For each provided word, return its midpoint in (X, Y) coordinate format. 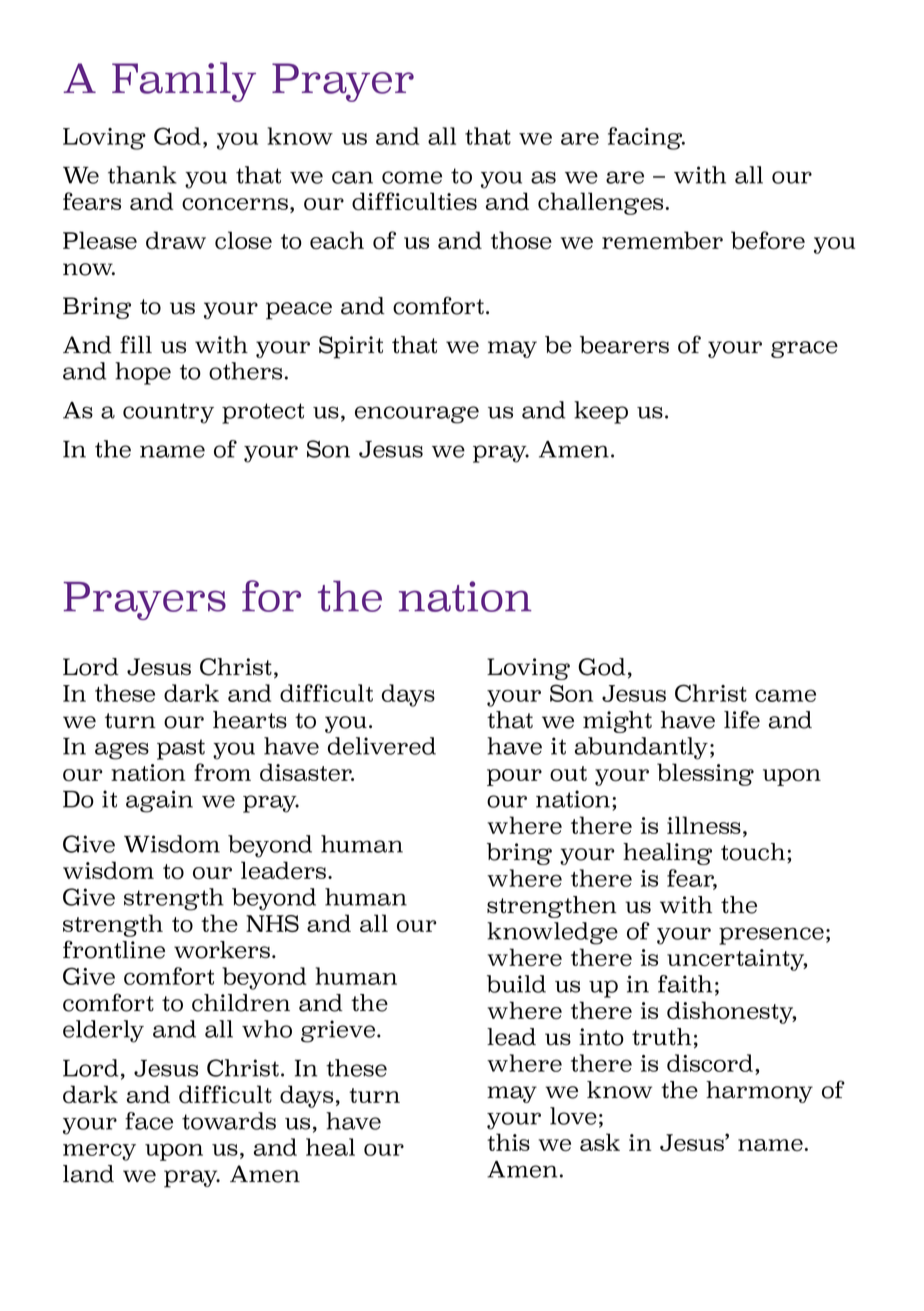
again (159, 801)
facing (646, 138)
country (168, 413)
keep (601, 412)
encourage (417, 415)
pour (514, 777)
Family (184, 82)
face (149, 1121)
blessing (705, 774)
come (412, 177)
